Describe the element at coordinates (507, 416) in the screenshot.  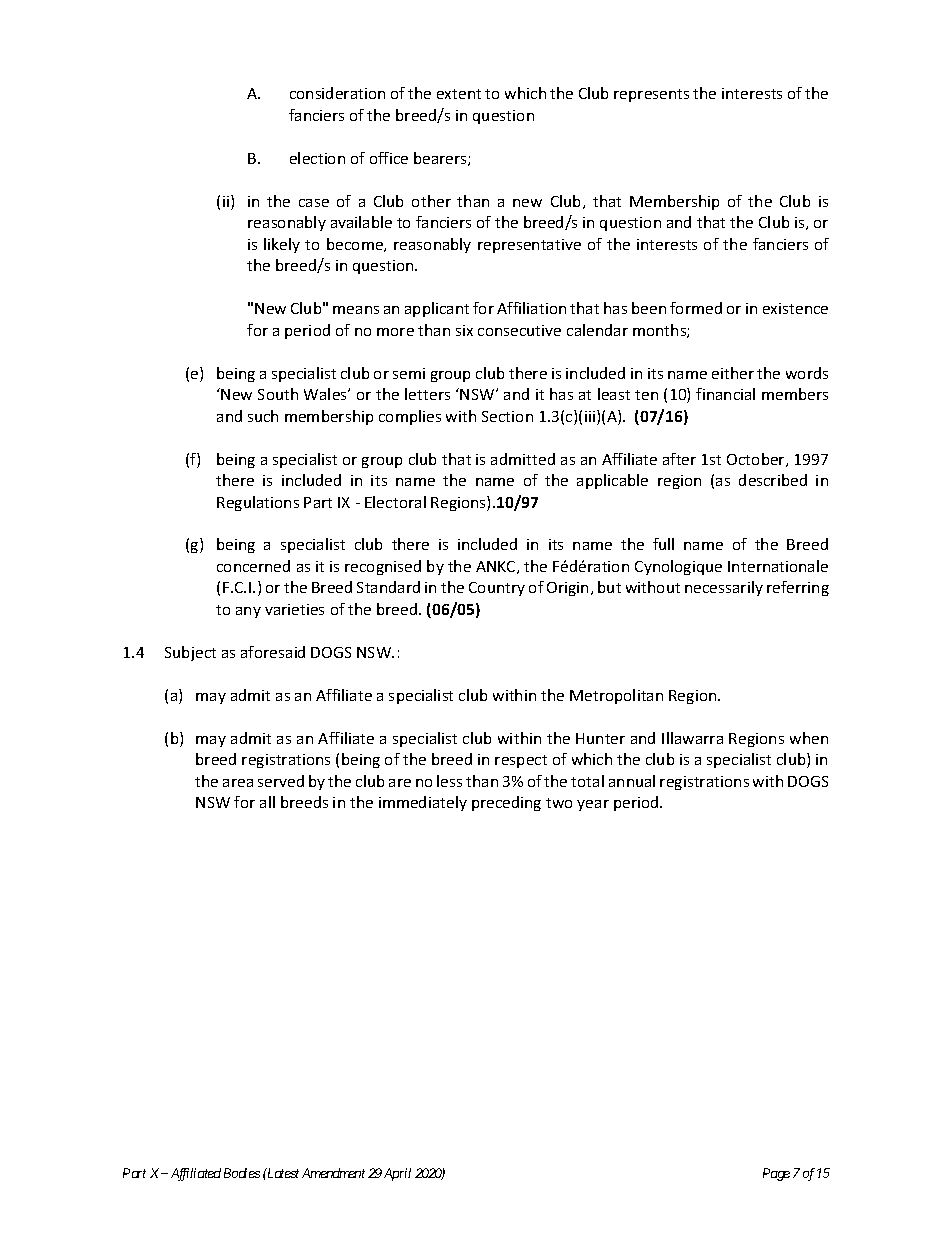
I see `Section` at that location.
